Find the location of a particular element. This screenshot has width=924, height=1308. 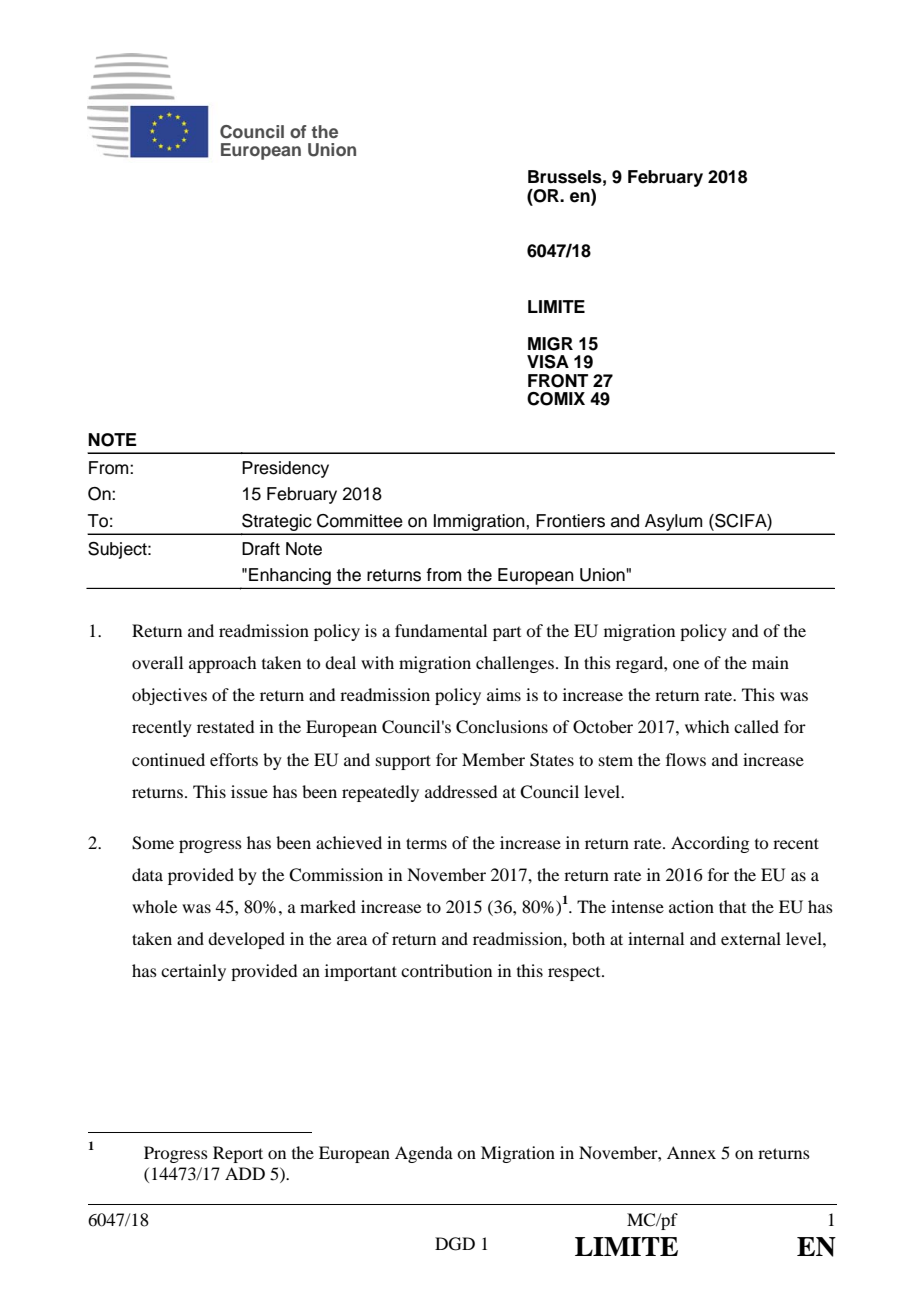

issue is located at coordinates (249, 791).
